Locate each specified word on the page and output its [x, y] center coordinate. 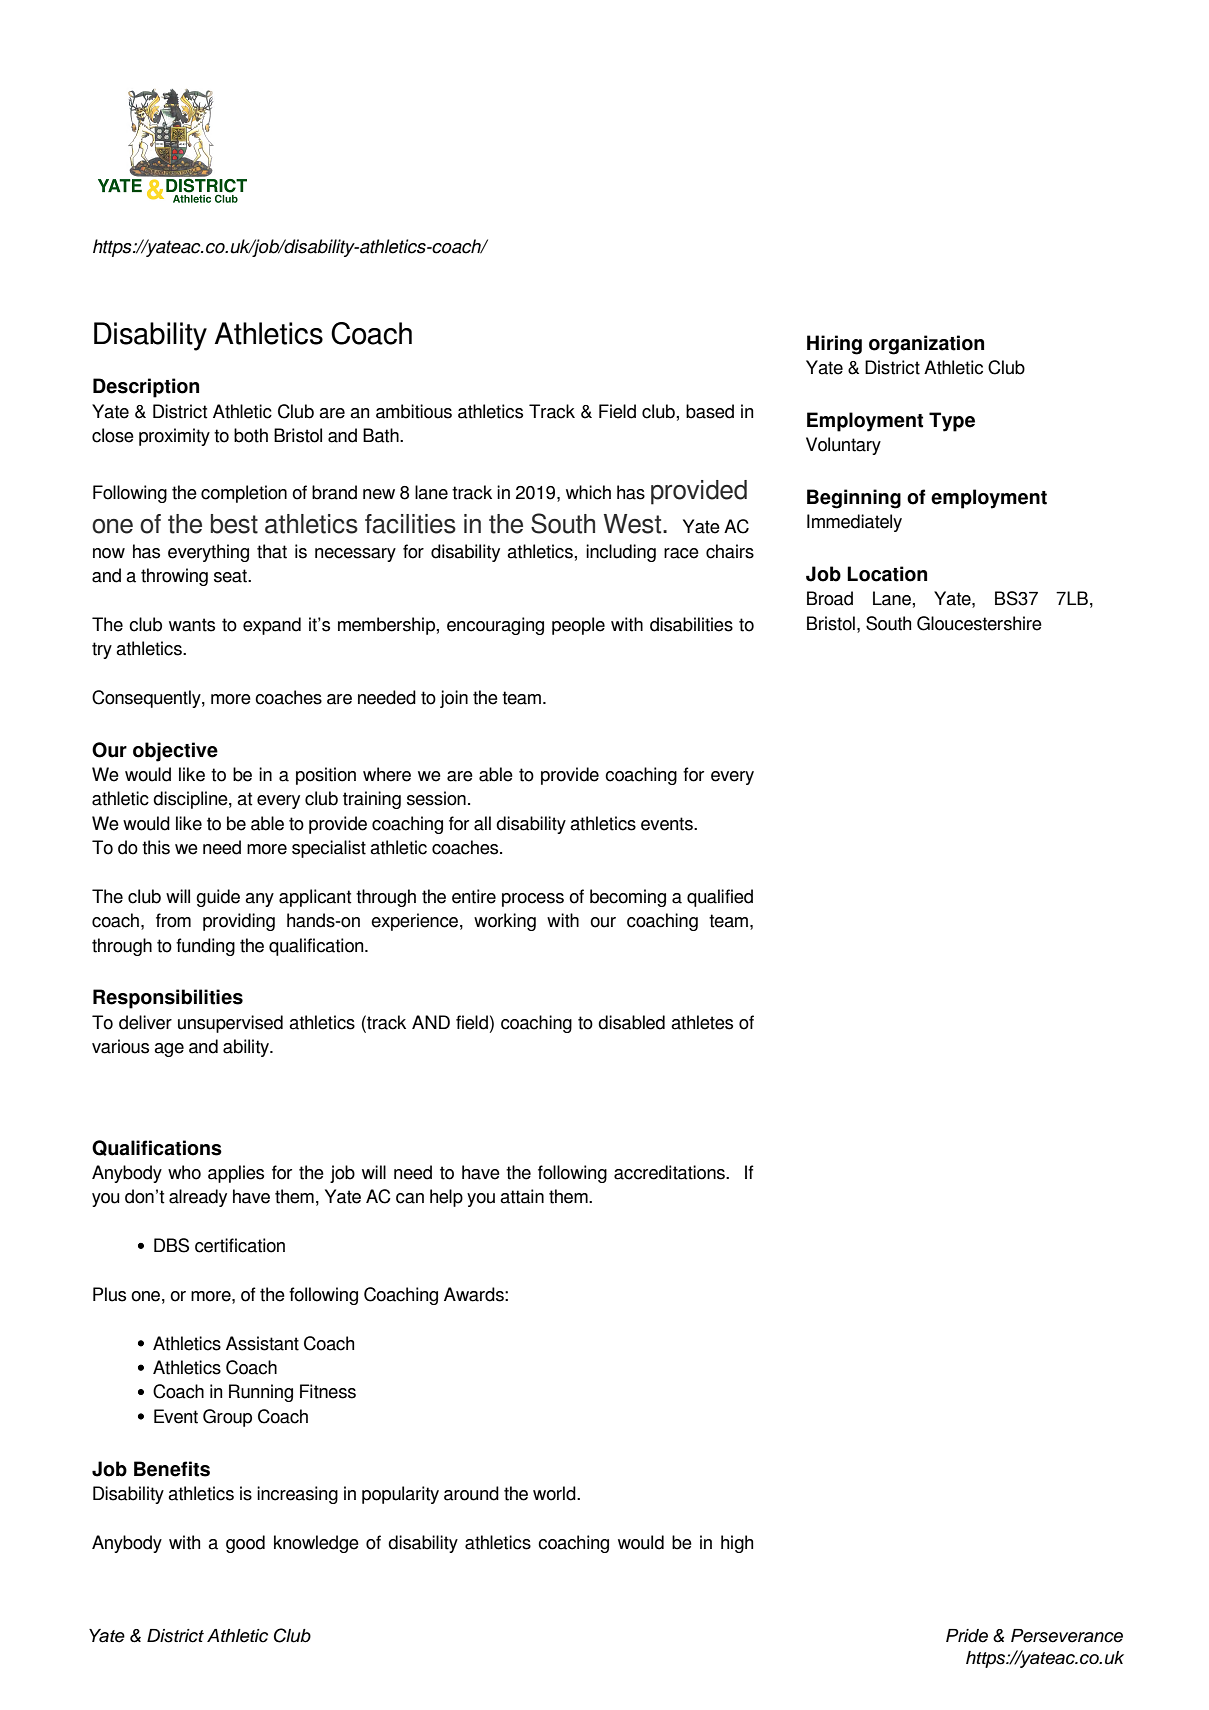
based [710, 411]
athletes [702, 1022]
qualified [720, 898]
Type [952, 422]
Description [146, 388]
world [555, 1493]
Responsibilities [168, 999]
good [245, 1544]
